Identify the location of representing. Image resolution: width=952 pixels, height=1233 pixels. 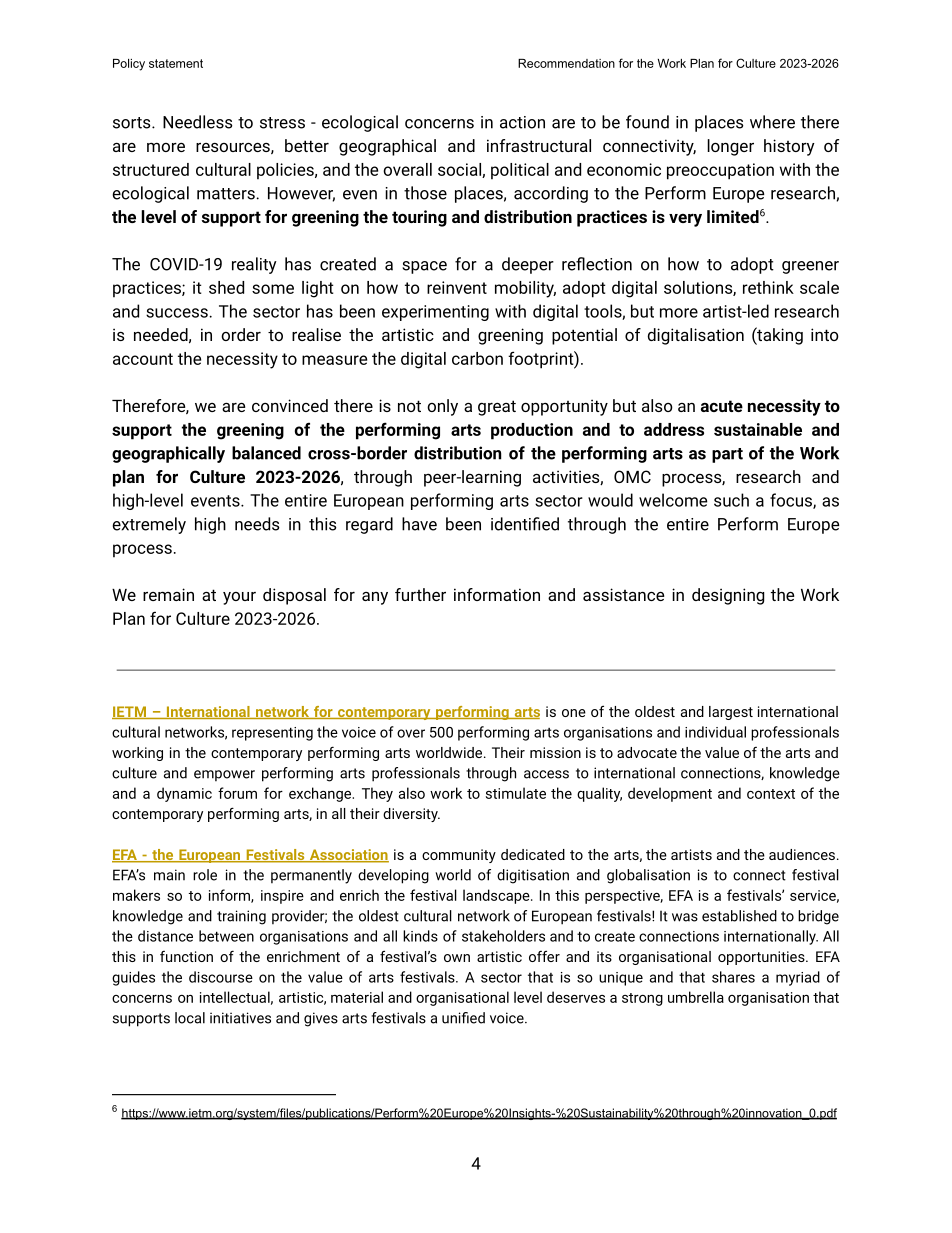
(272, 734).
